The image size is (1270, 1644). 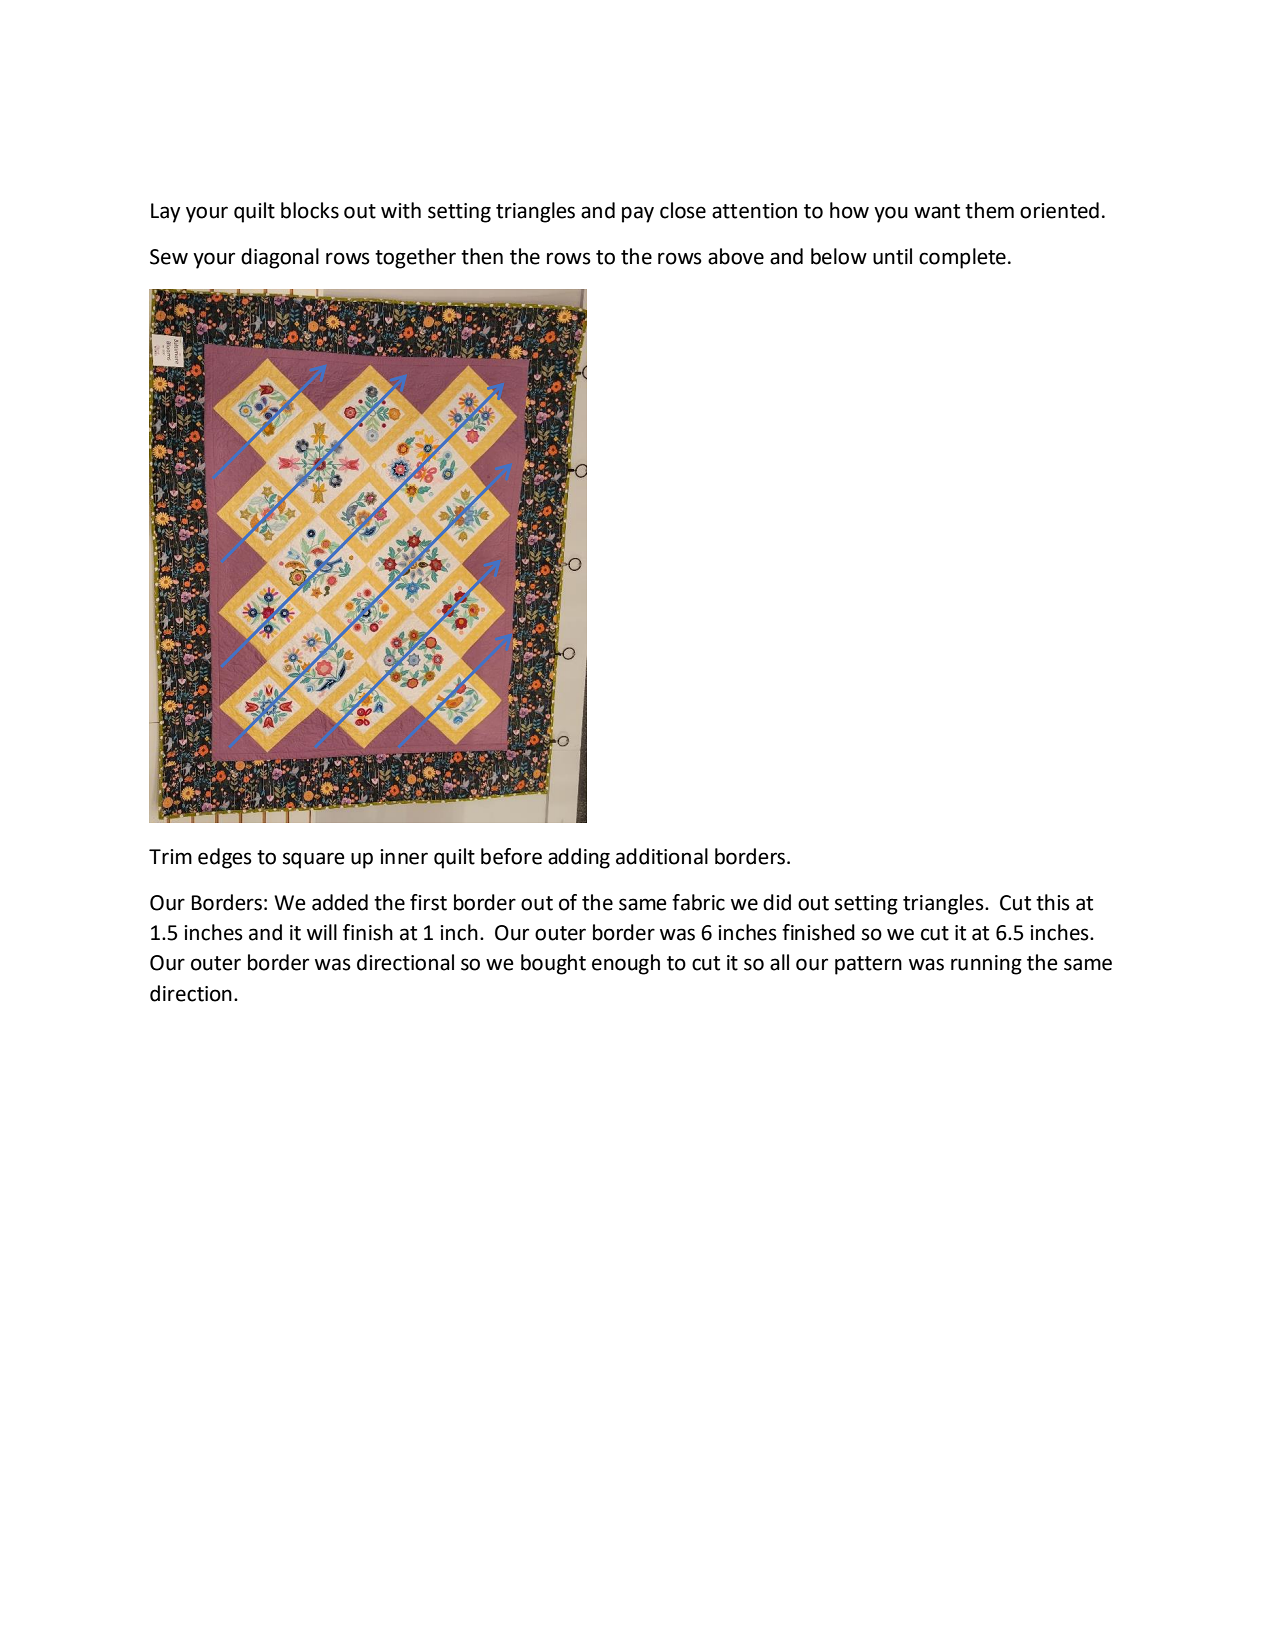 I want to click on want, so click(x=937, y=211).
